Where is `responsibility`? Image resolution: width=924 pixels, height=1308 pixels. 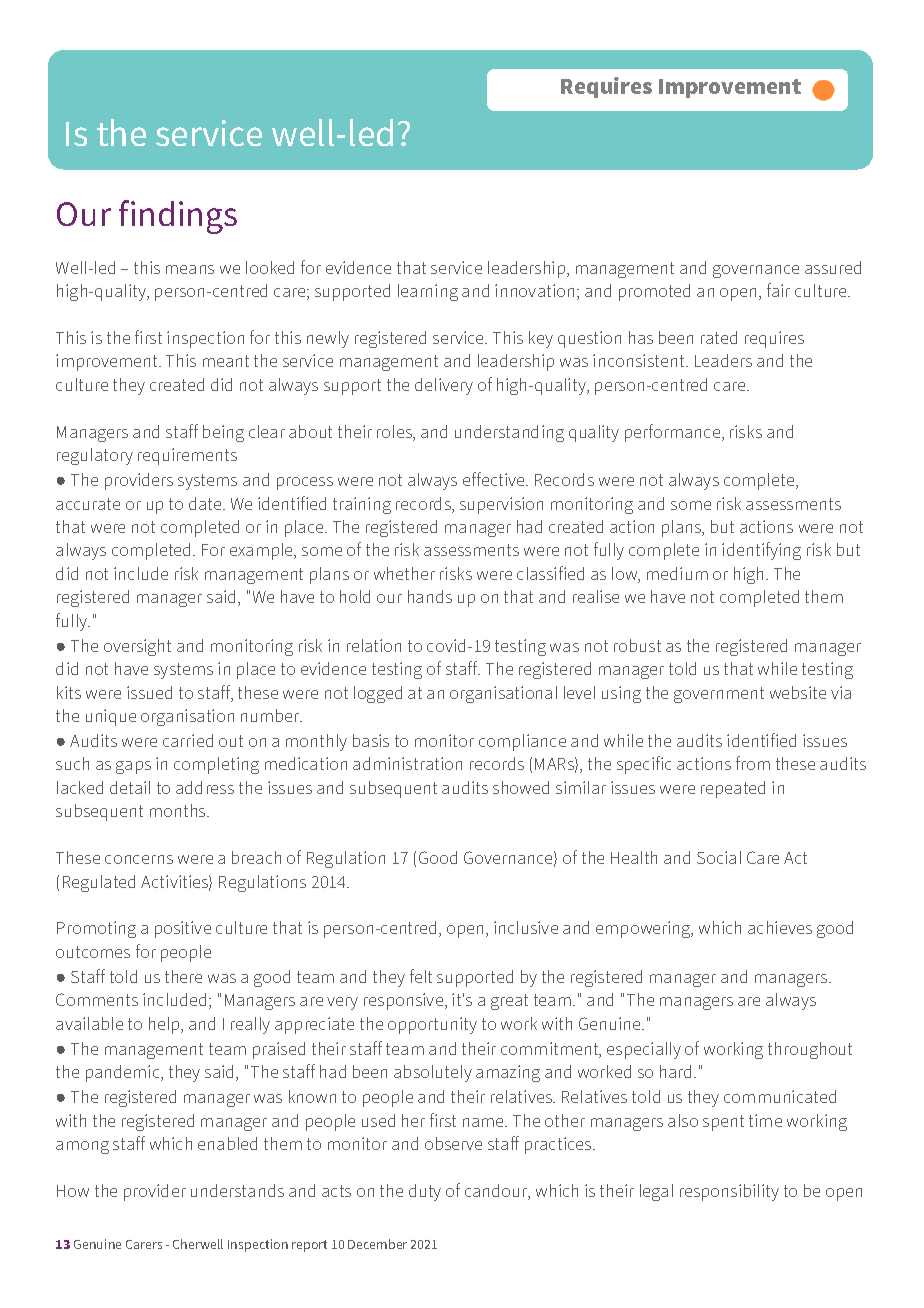 responsibility is located at coordinates (729, 1192).
